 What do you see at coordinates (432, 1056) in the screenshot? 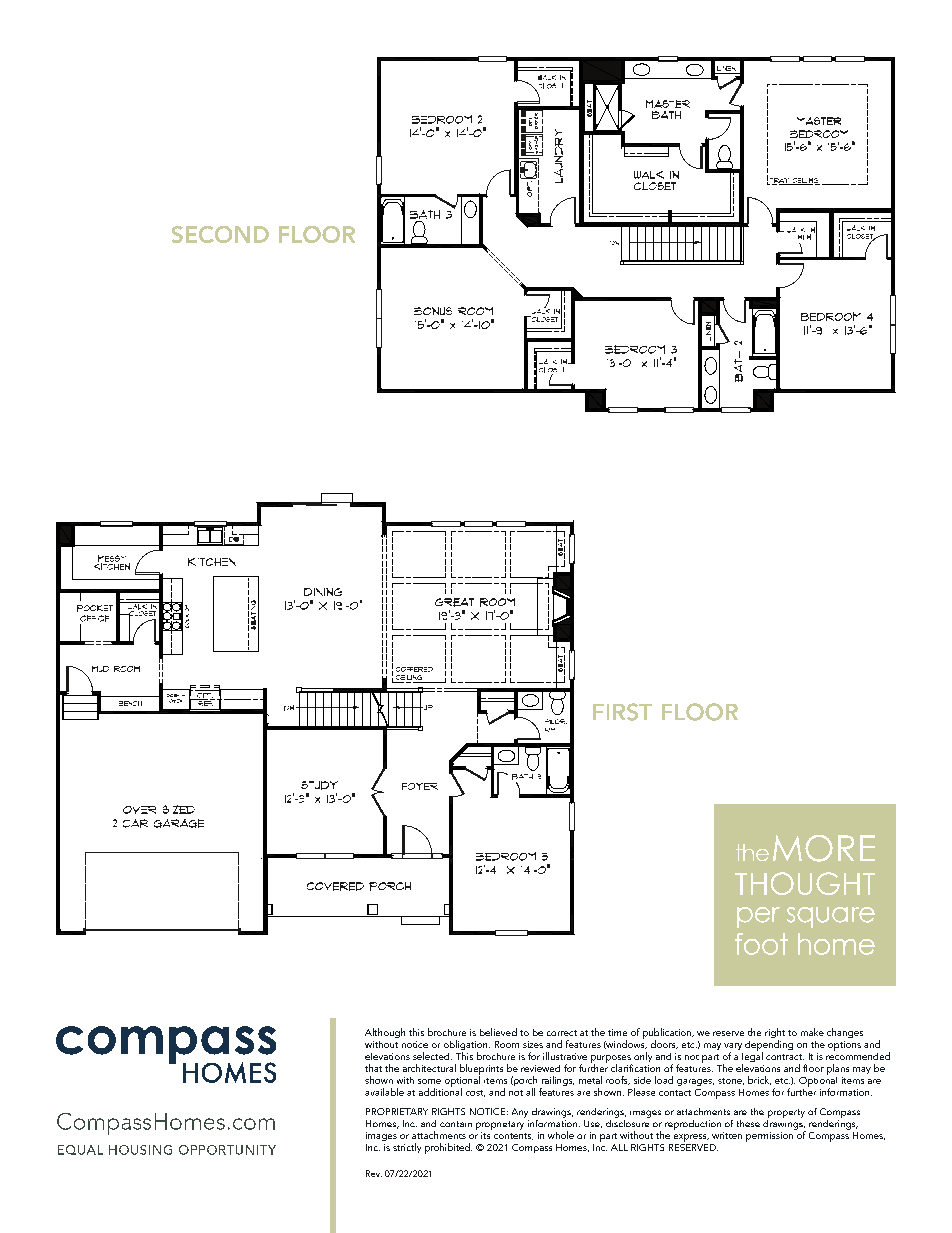
I see `selected` at bounding box center [432, 1056].
